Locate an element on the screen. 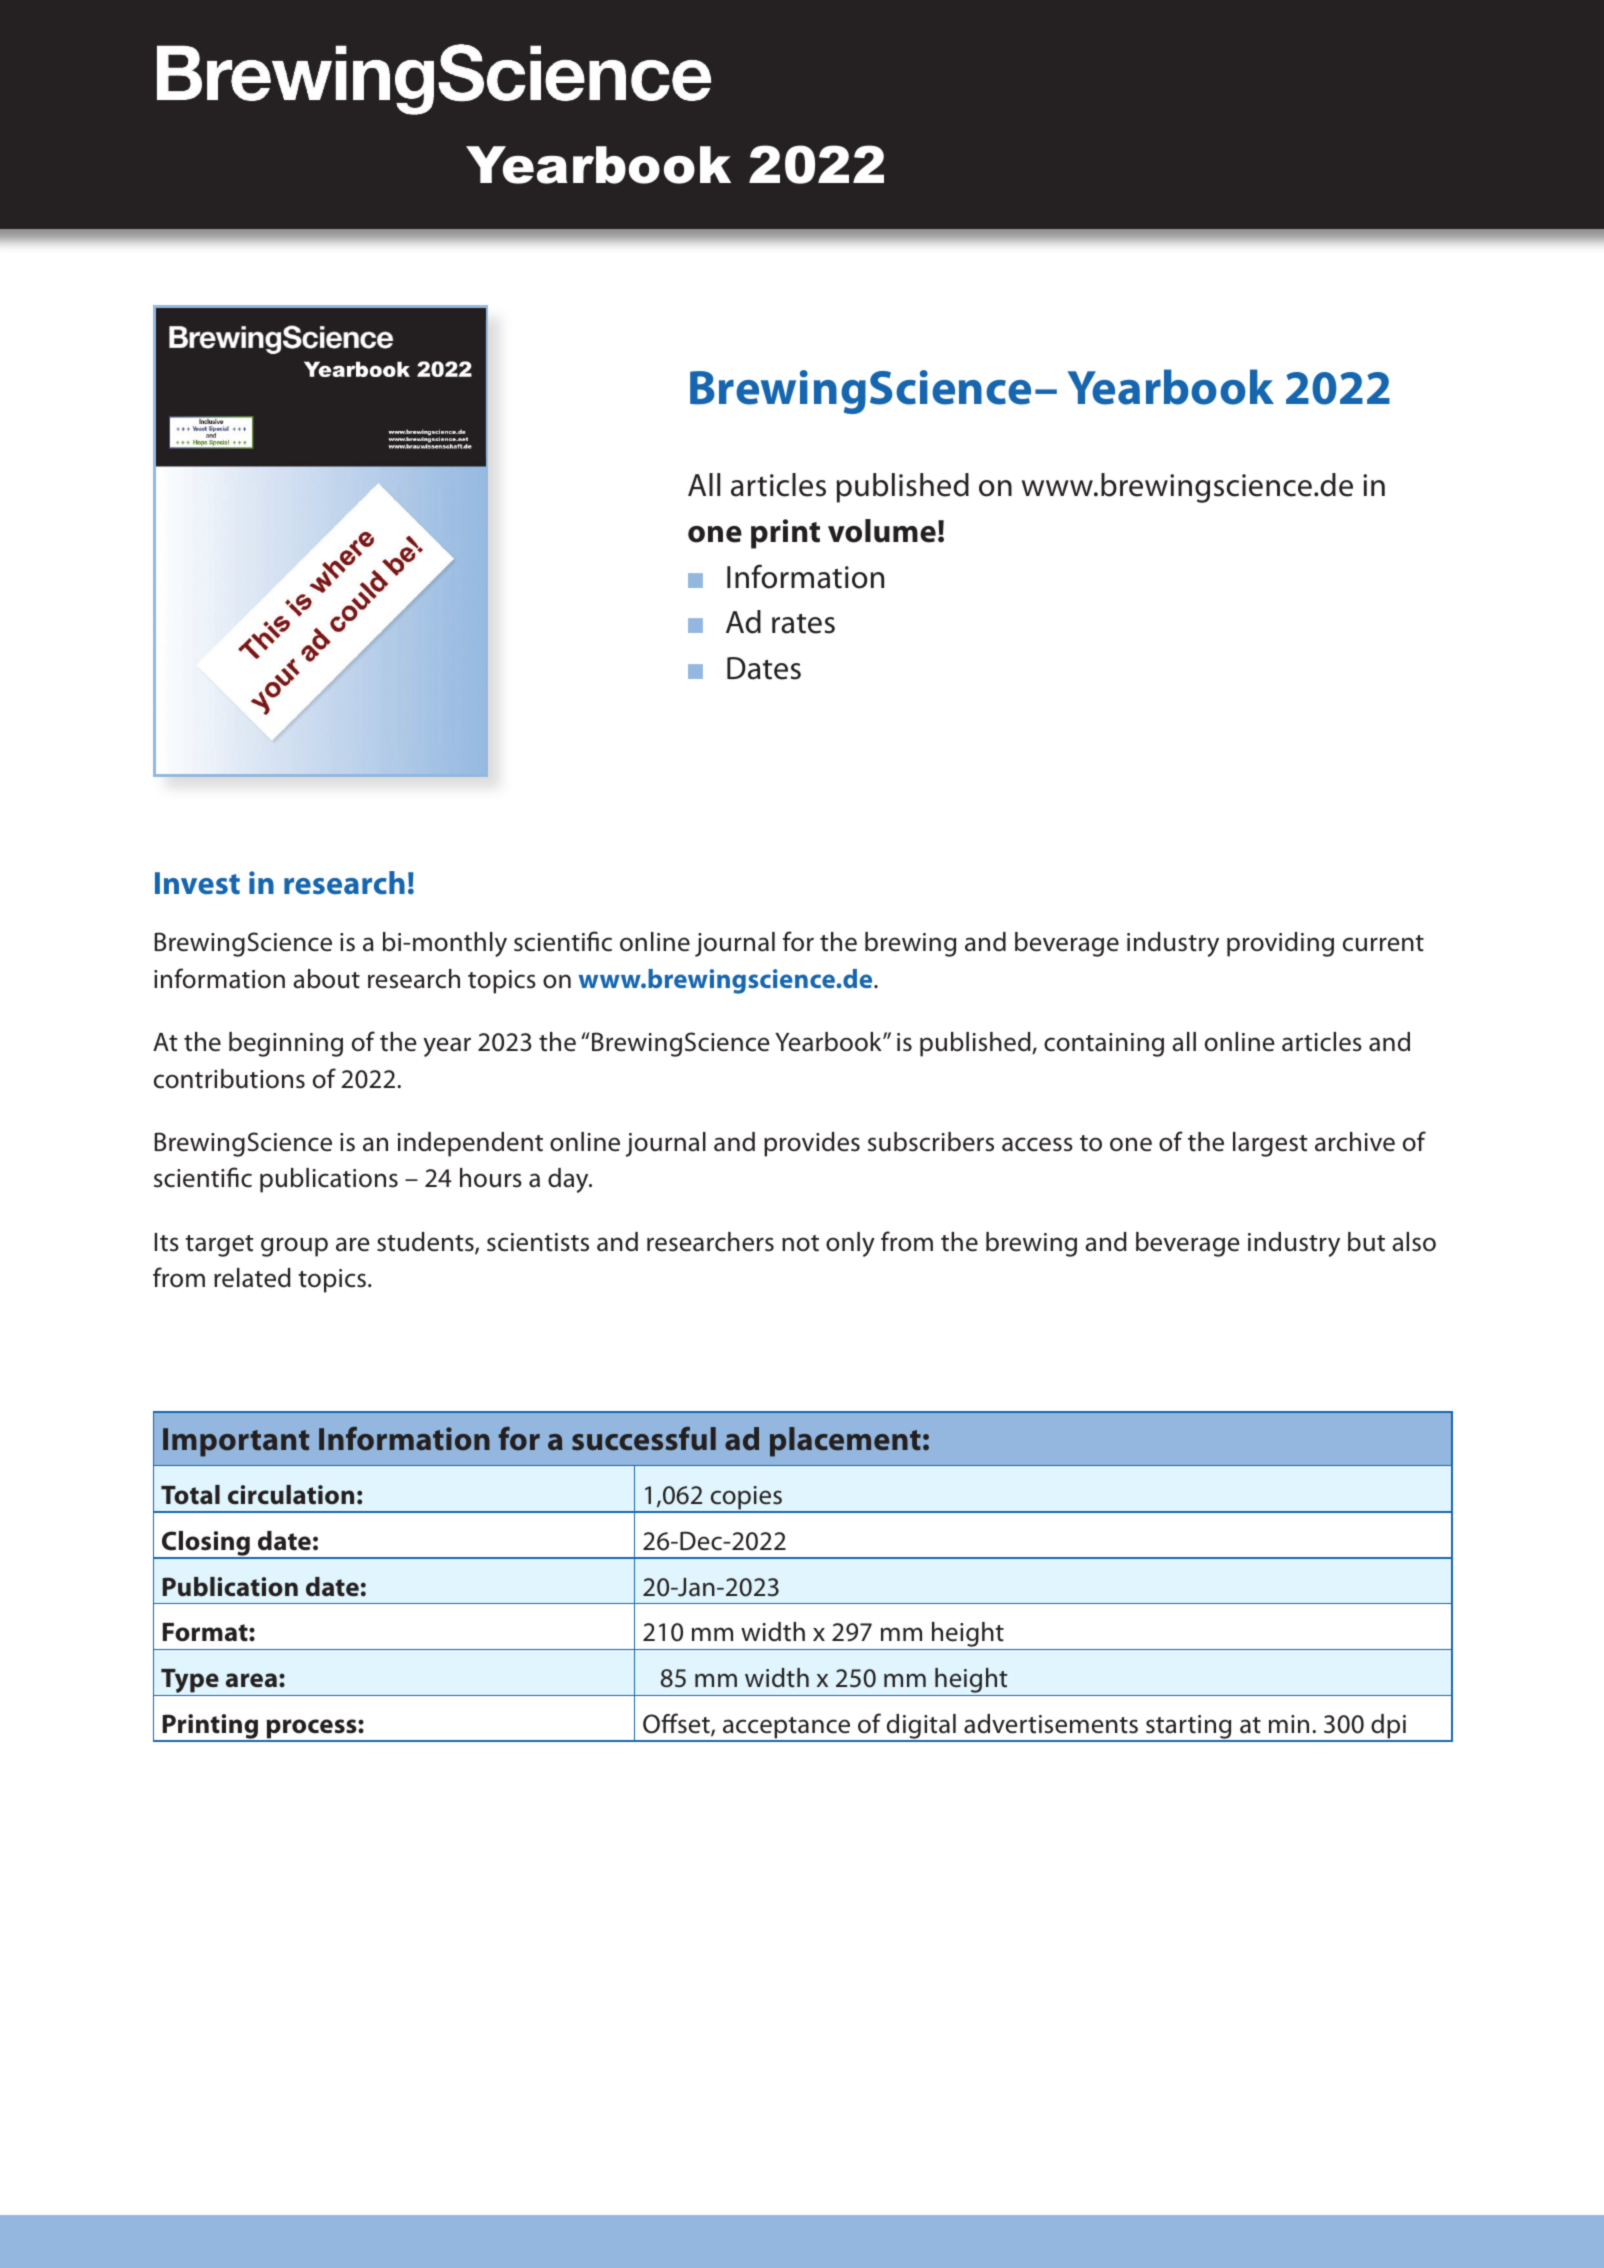 The width and height of the screenshot is (1604, 2268). volume is located at coordinates (882, 531).
